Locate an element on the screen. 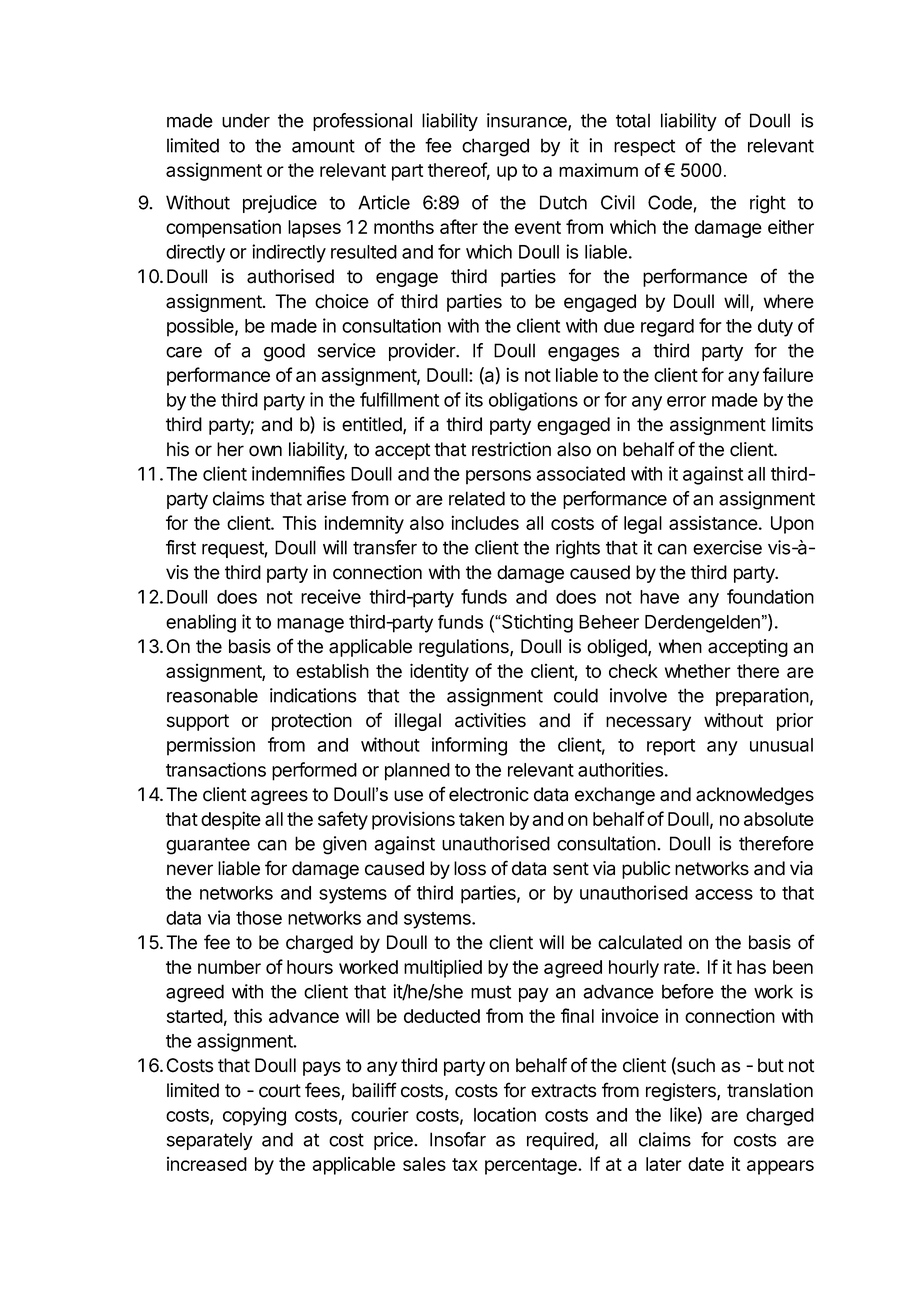 This screenshot has width=924, height=1308. first is located at coordinates (181, 547).
